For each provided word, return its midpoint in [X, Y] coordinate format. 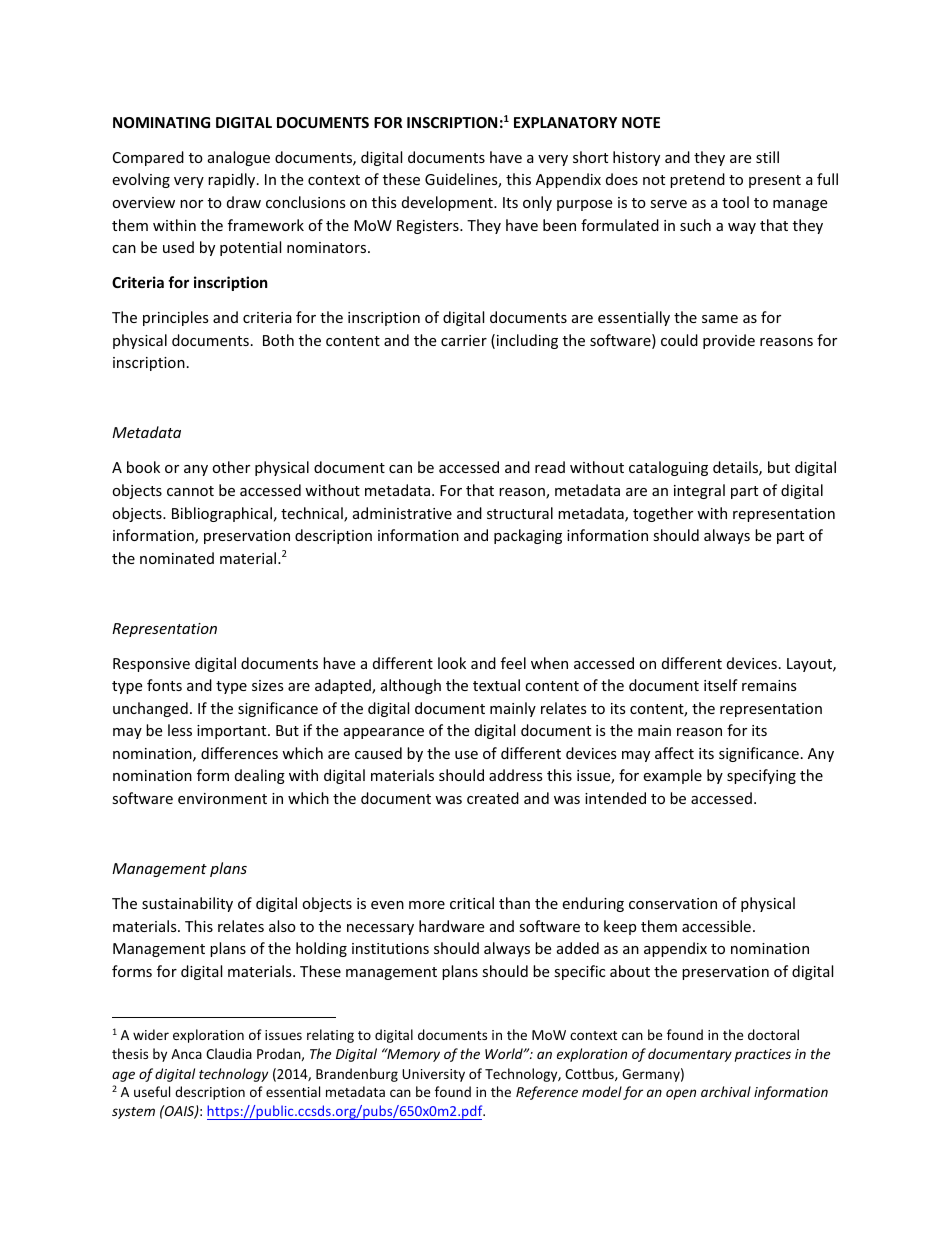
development [448, 203]
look [452, 663]
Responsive [151, 665]
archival [726, 1091]
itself [721, 685]
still [767, 157]
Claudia [229, 1053]
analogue [239, 158]
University [433, 1075]
